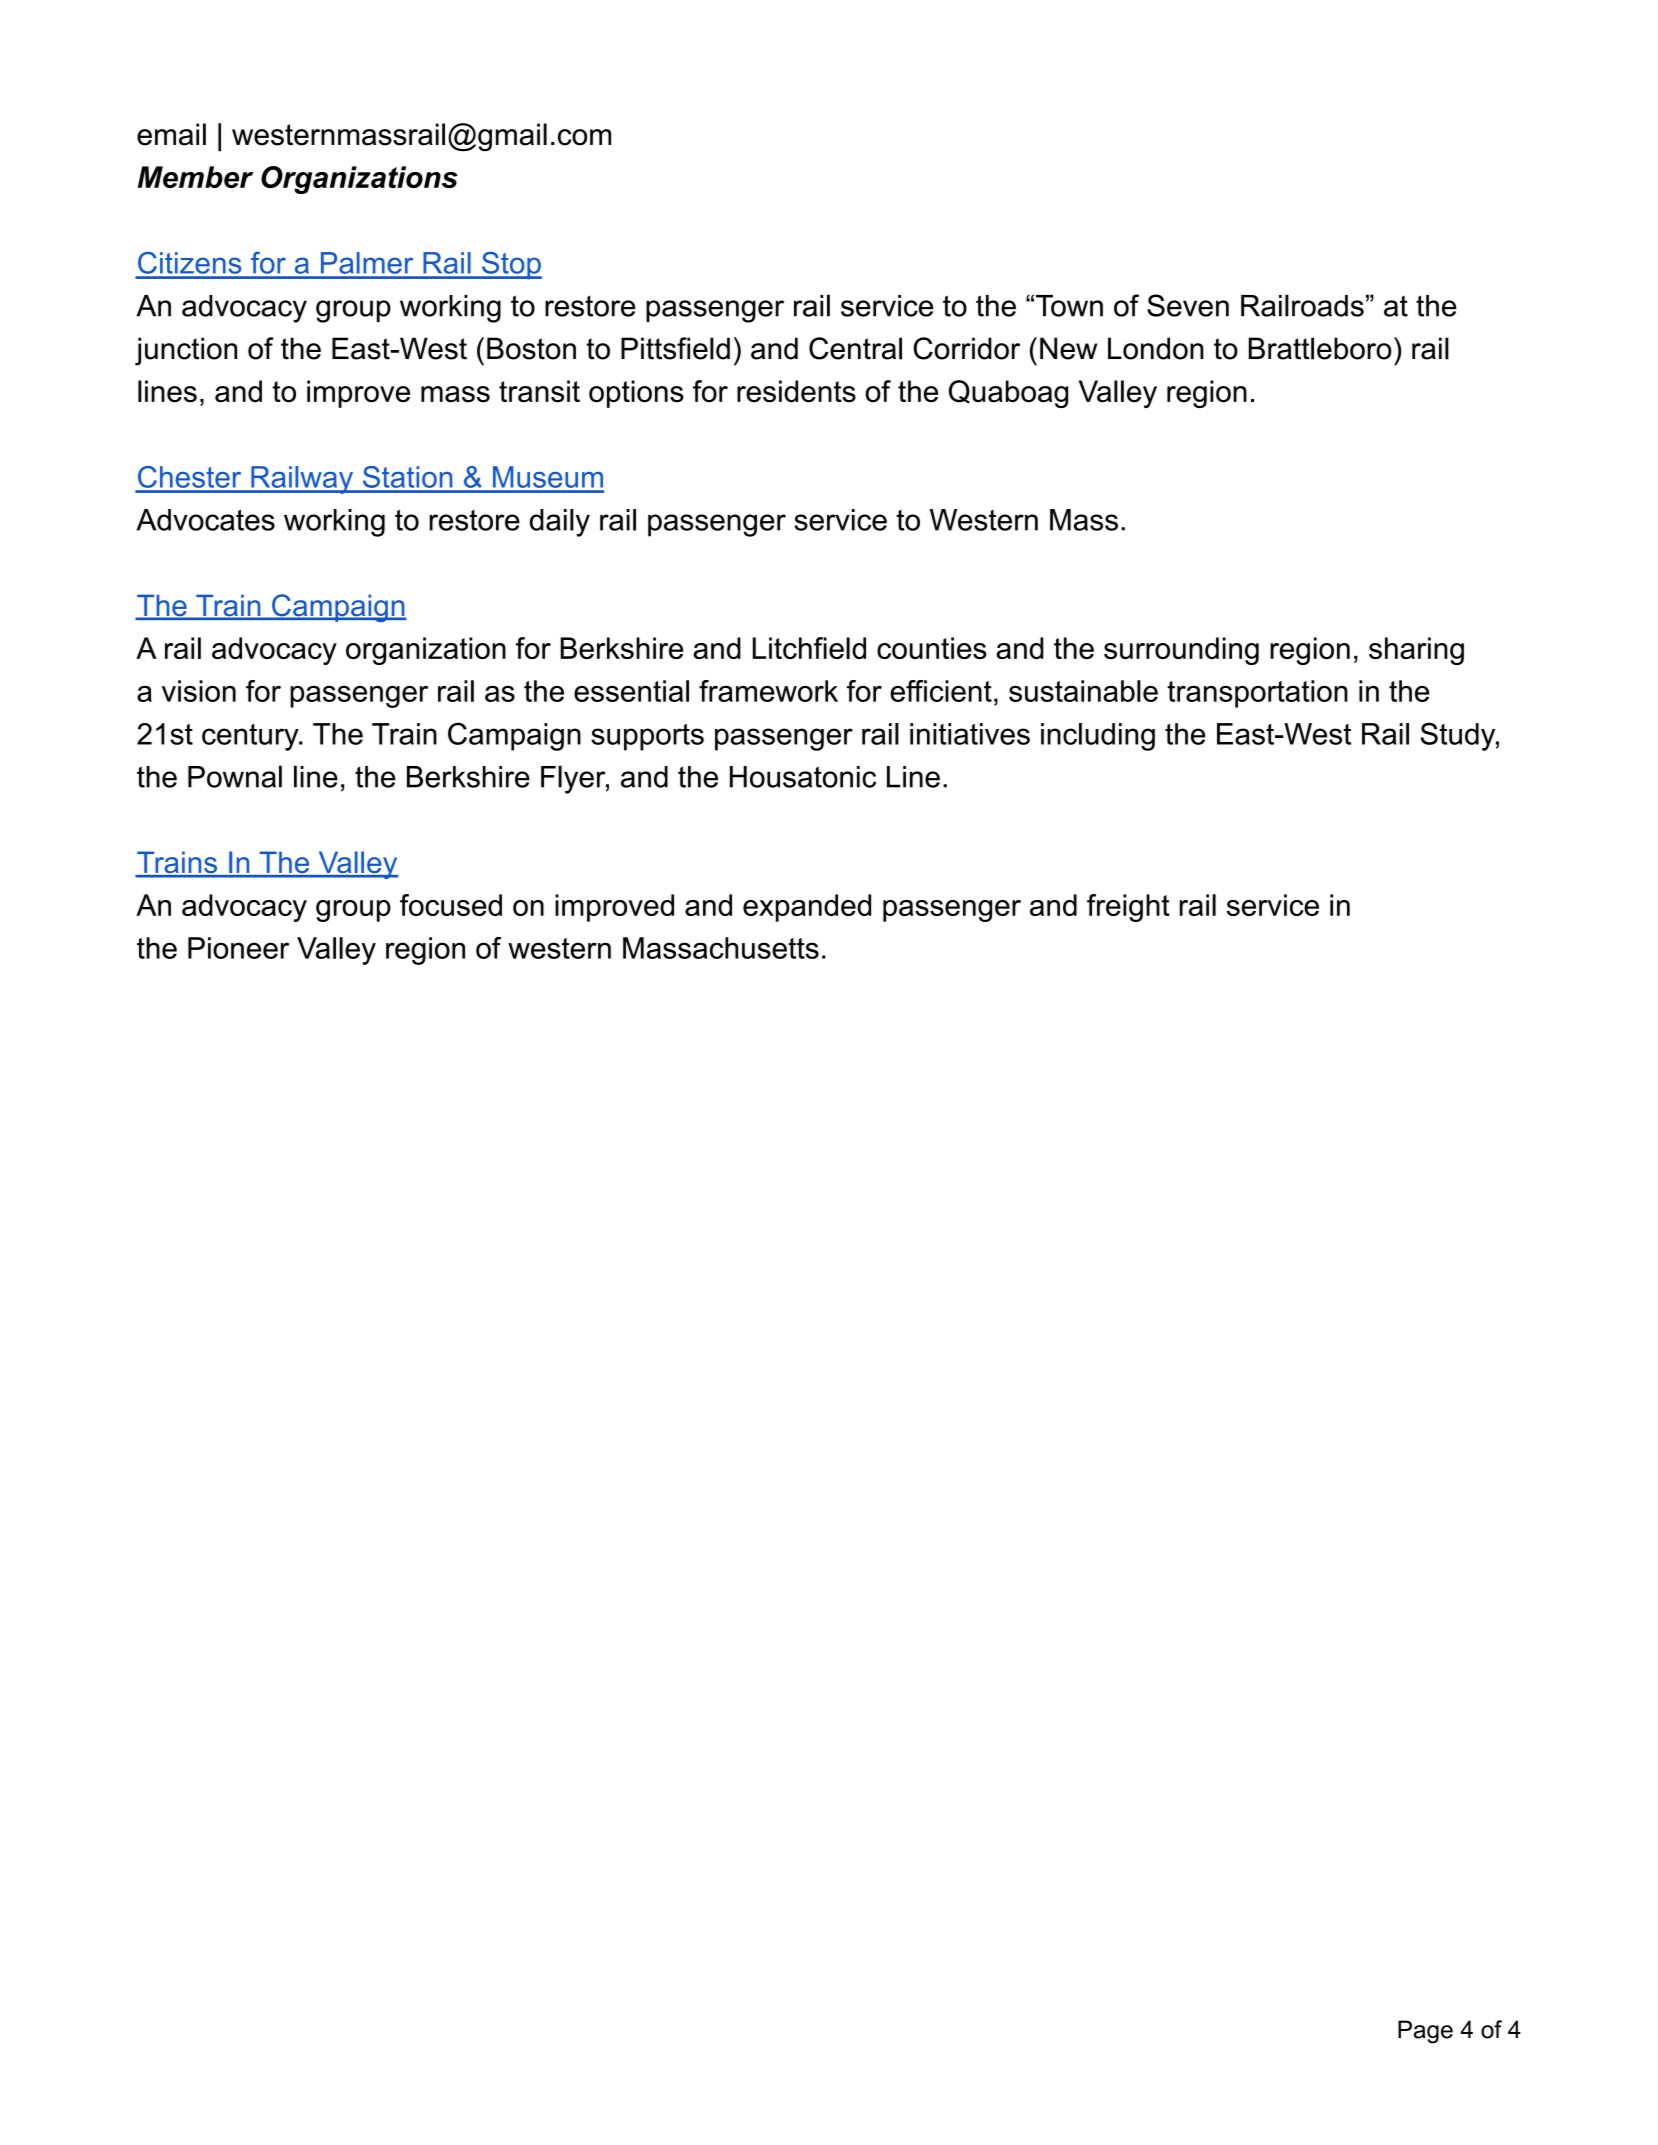 This page has width=1658, height=2145. I want to click on Member, so click(195, 177).
